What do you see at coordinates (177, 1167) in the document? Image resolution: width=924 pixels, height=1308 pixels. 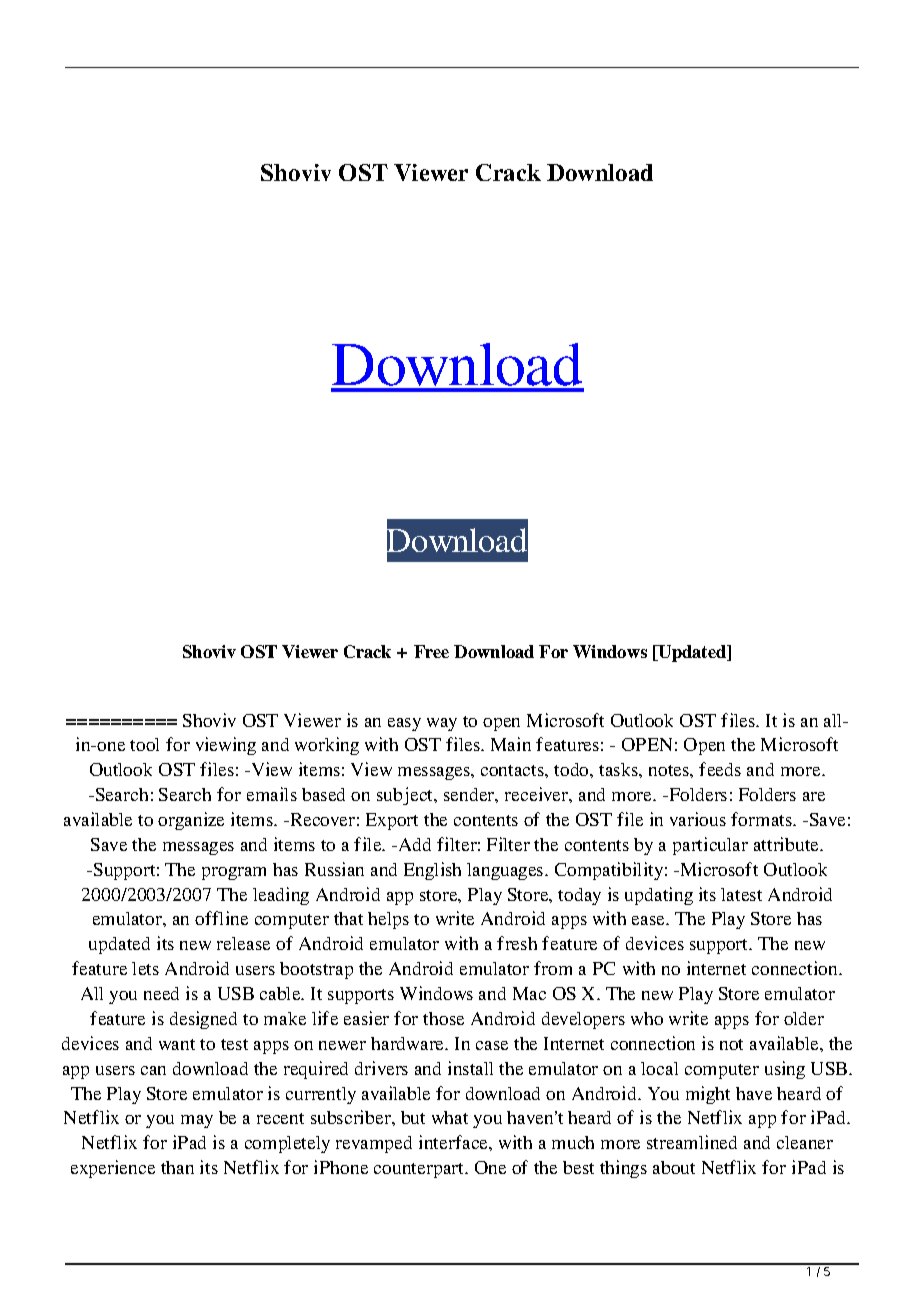 I see `than` at bounding box center [177, 1167].
